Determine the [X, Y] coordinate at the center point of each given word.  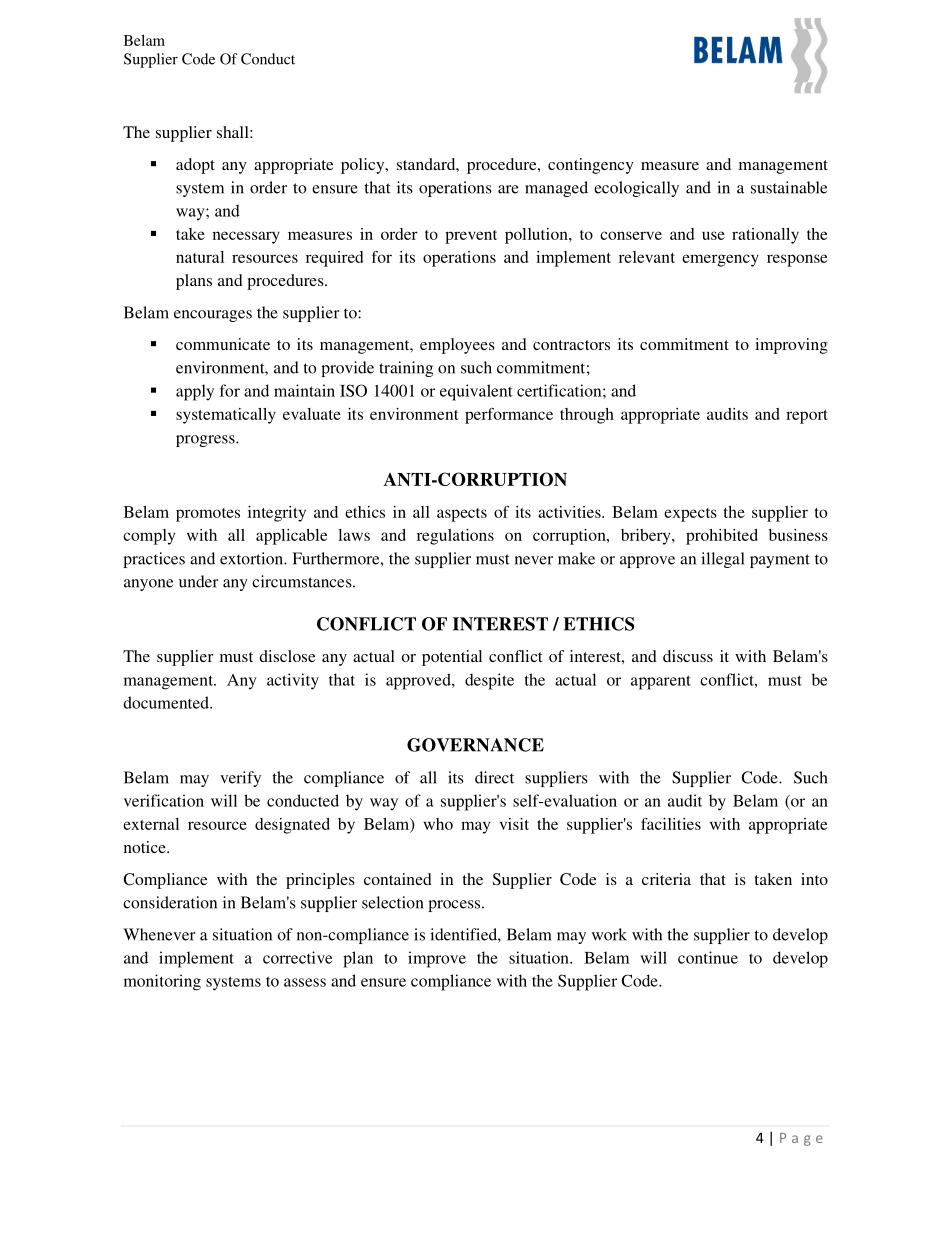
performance [509, 416]
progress [206, 441]
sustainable [789, 187]
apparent [661, 682]
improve [437, 959]
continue [708, 957]
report [807, 417]
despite [489, 681]
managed [556, 189]
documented [167, 702]
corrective [297, 957]
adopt [195, 166]
